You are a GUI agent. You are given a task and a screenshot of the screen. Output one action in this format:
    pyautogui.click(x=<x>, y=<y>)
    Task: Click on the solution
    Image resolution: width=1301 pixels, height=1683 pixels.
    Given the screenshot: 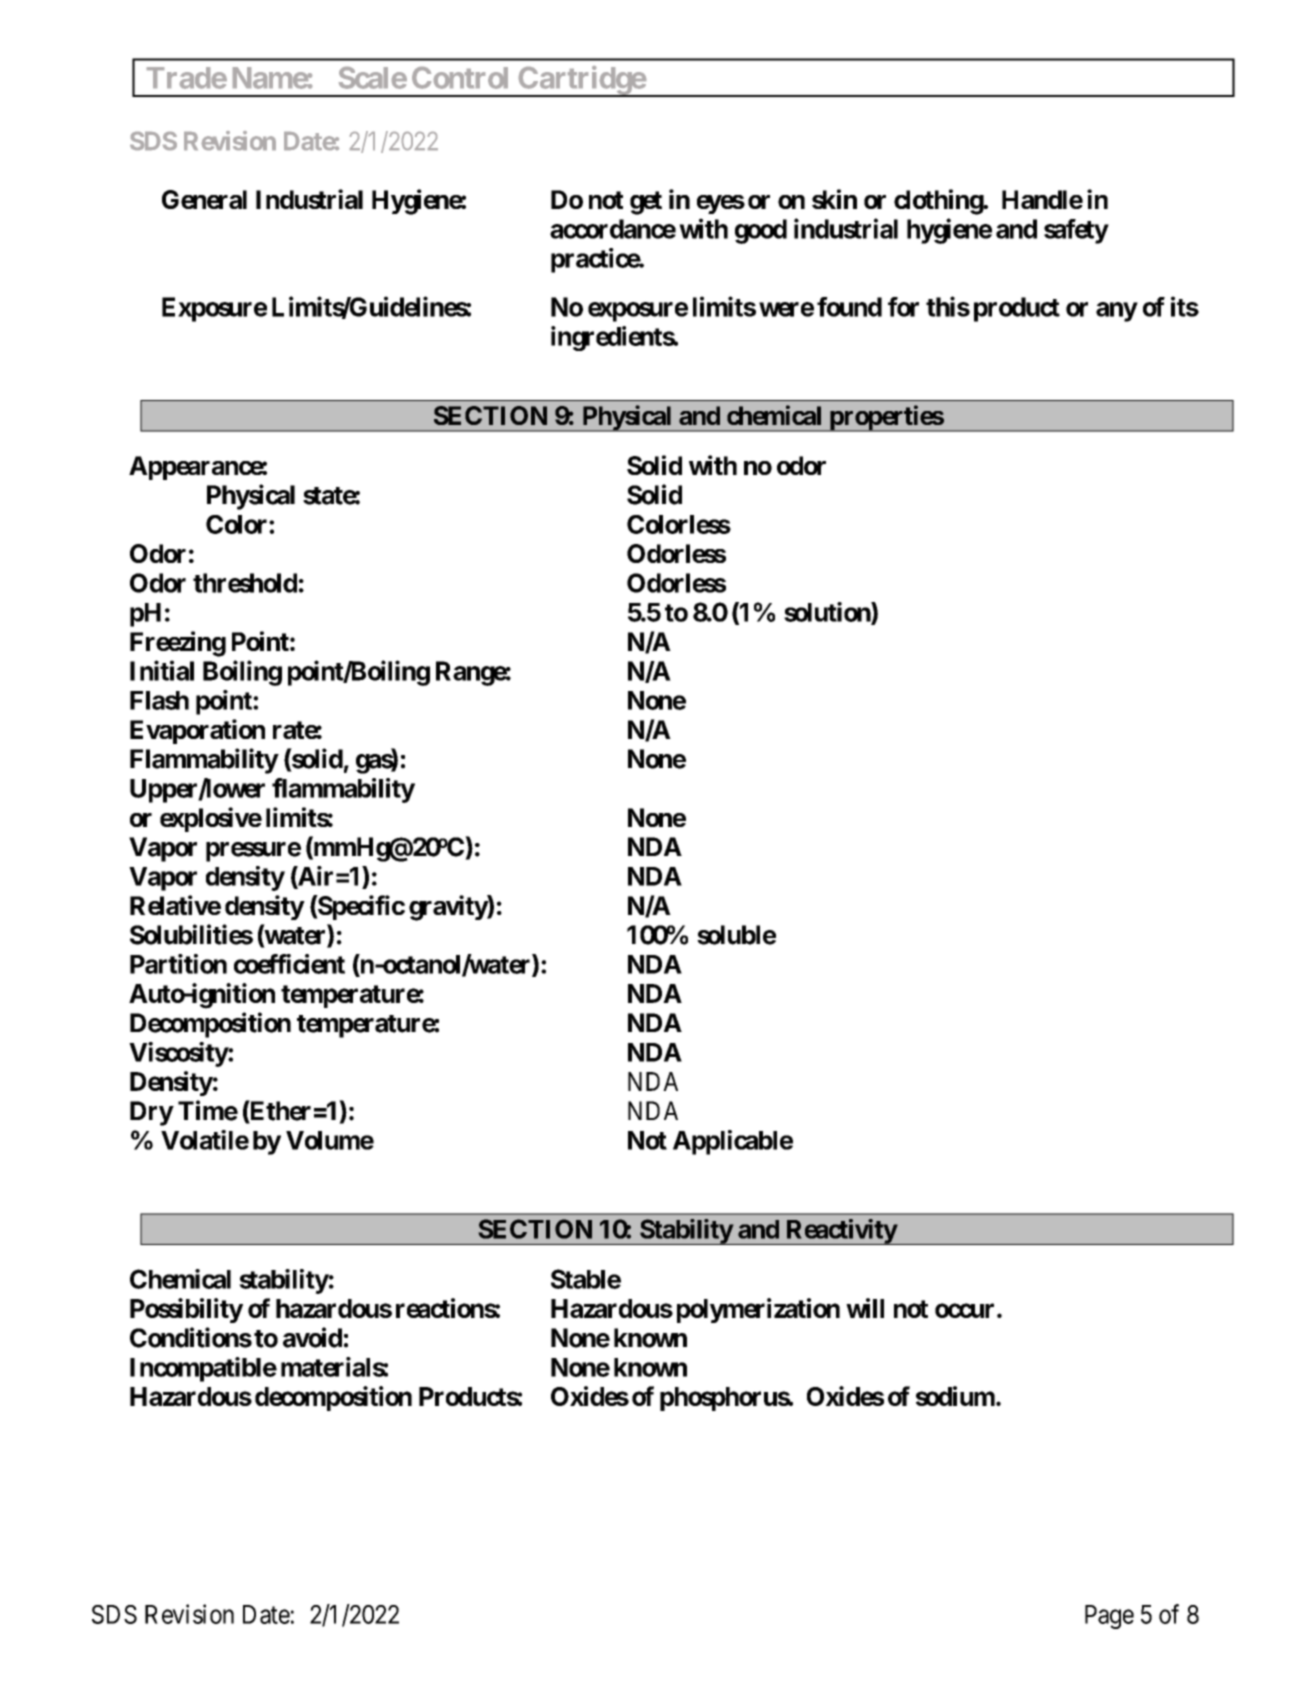 What is the action you would take?
    pyautogui.click(x=828, y=613)
